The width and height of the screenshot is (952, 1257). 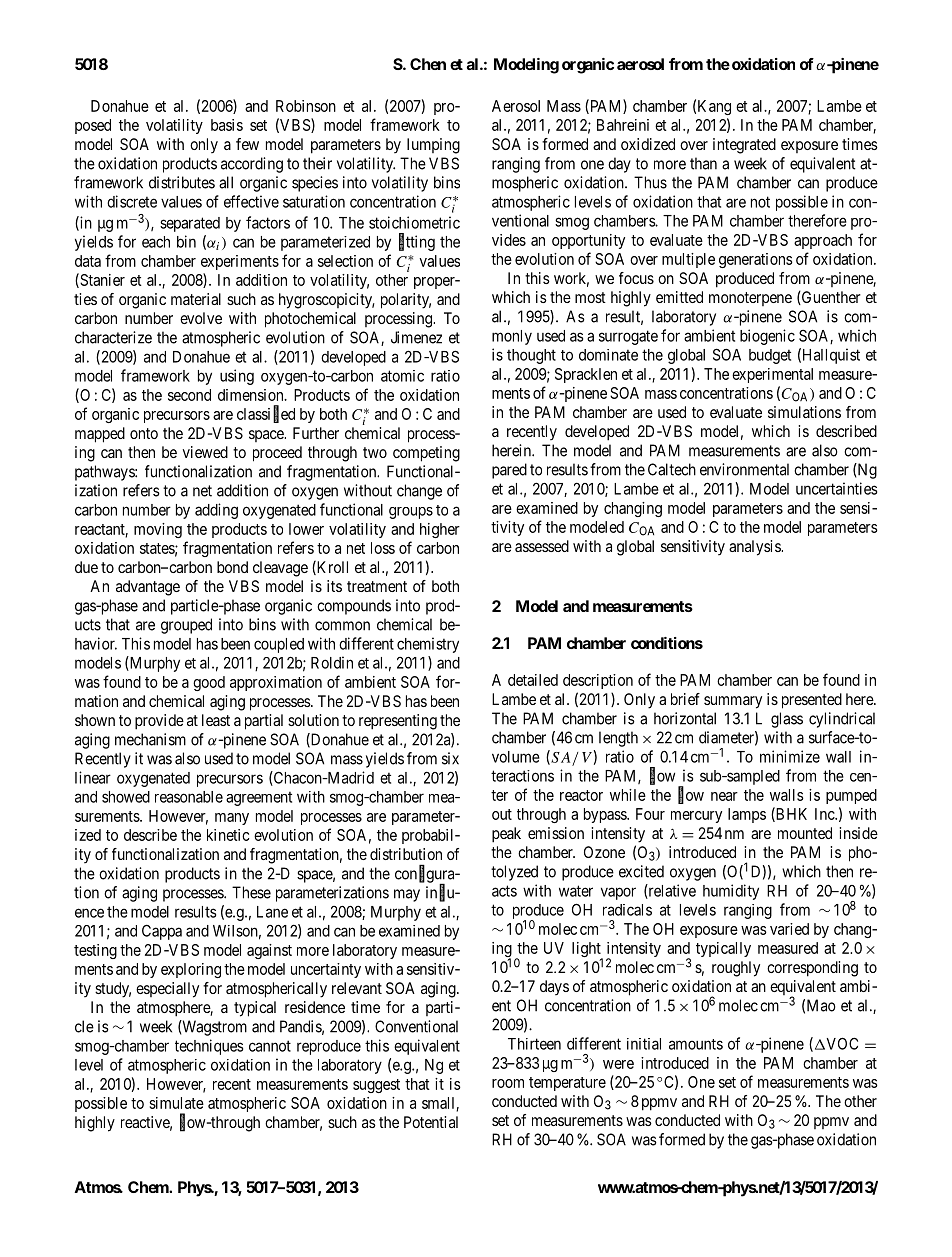 I want to click on integrated, so click(x=744, y=146).
